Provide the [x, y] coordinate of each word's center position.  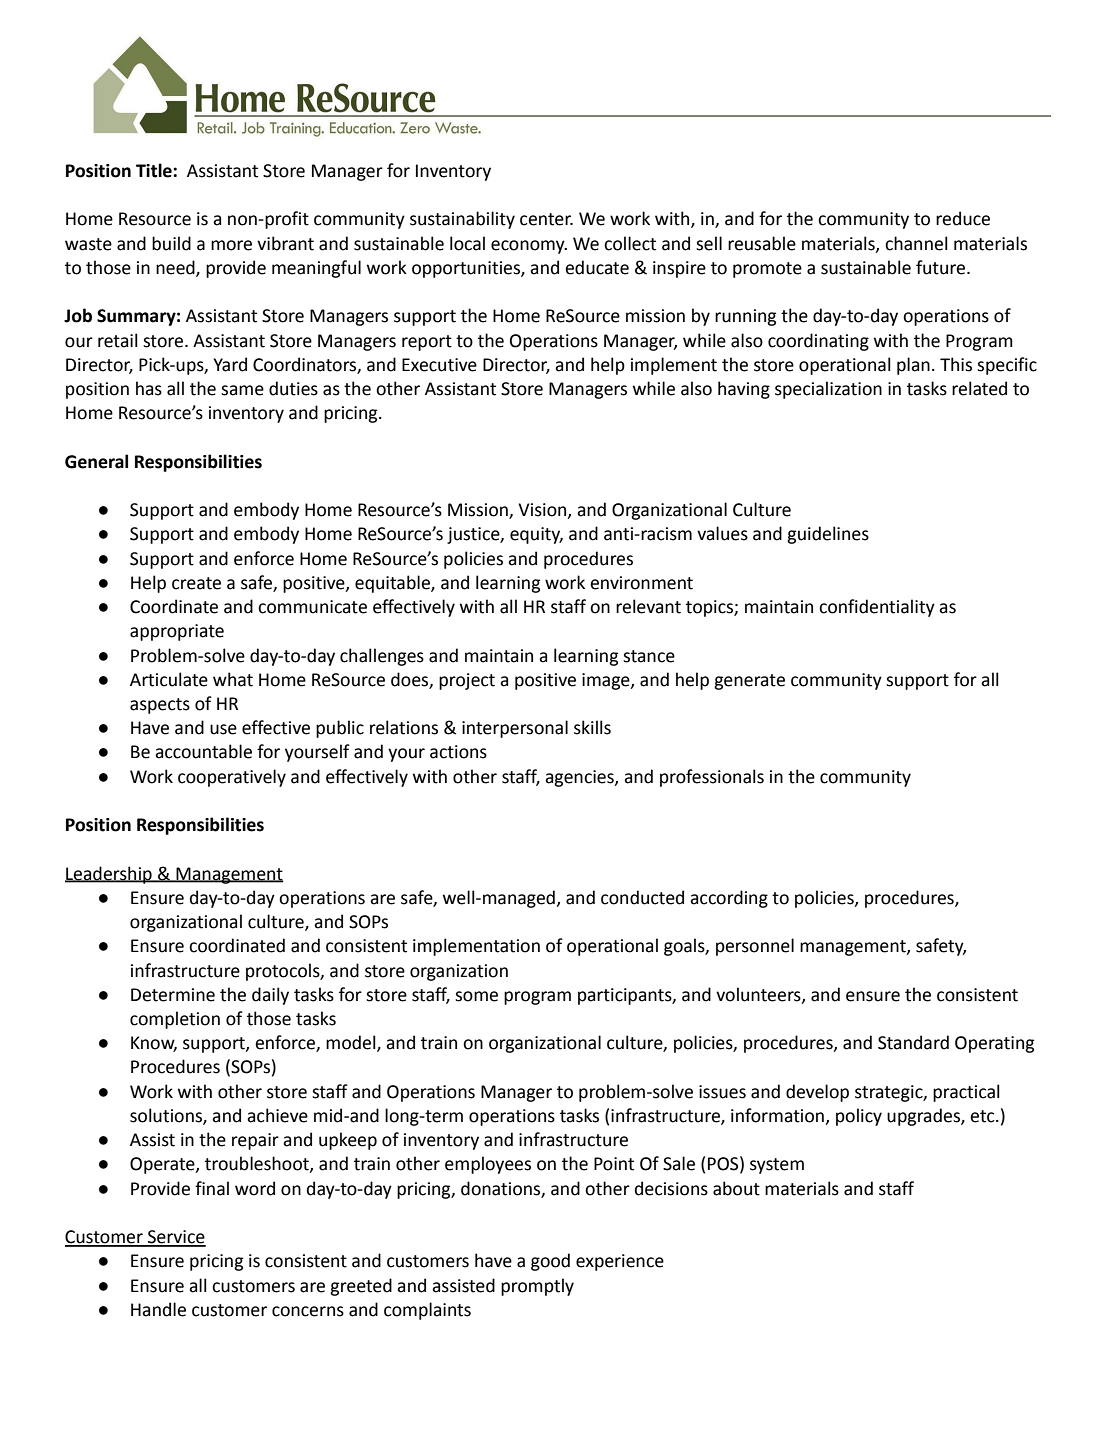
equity [536, 535]
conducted [642, 897]
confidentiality [877, 608]
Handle [158, 1309]
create [196, 583]
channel [916, 243]
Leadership [109, 875]
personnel [755, 947]
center [546, 219]
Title [155, 170]
